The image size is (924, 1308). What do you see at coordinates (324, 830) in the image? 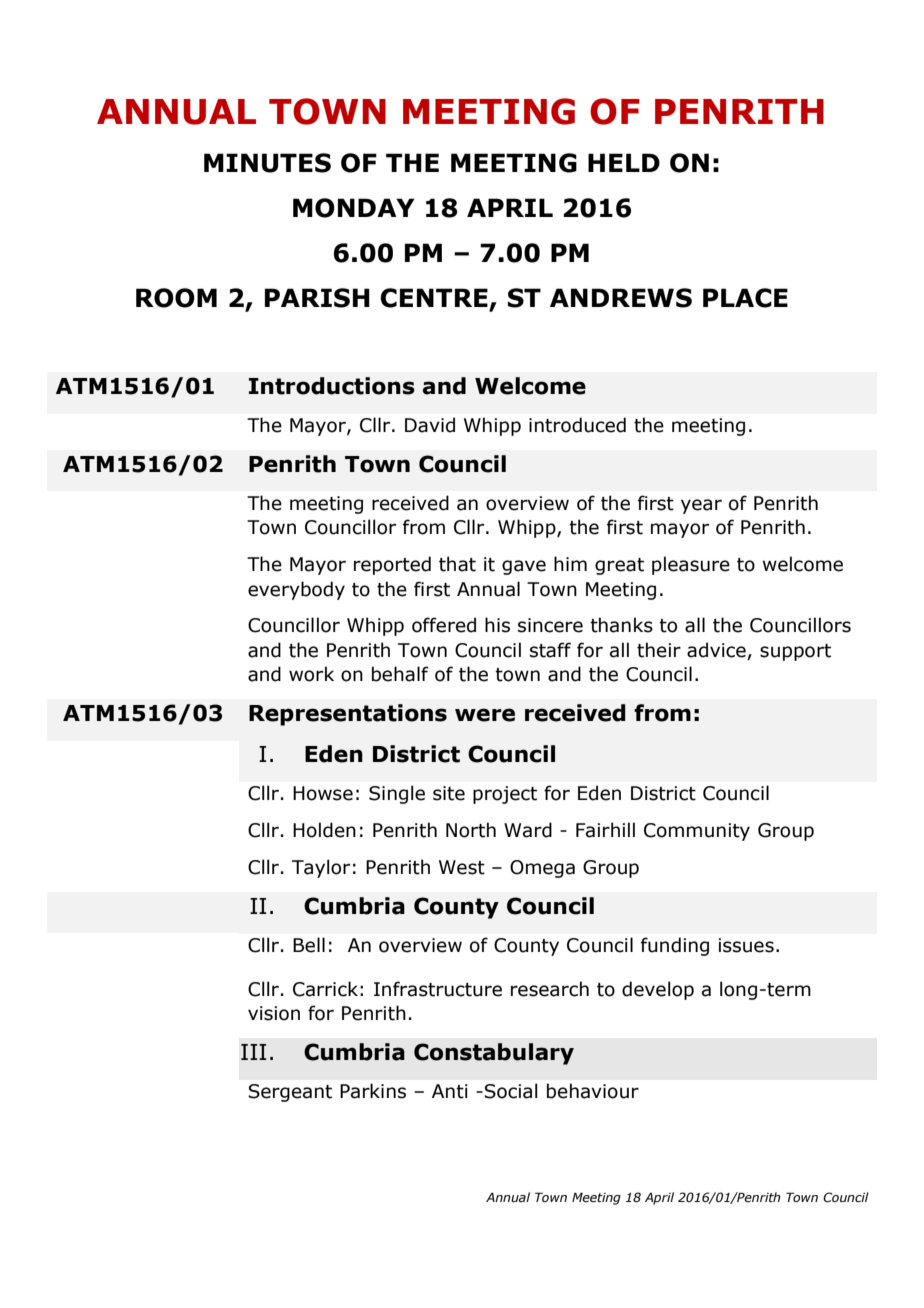
I see `Holden` at bounding box center [324, 830].
